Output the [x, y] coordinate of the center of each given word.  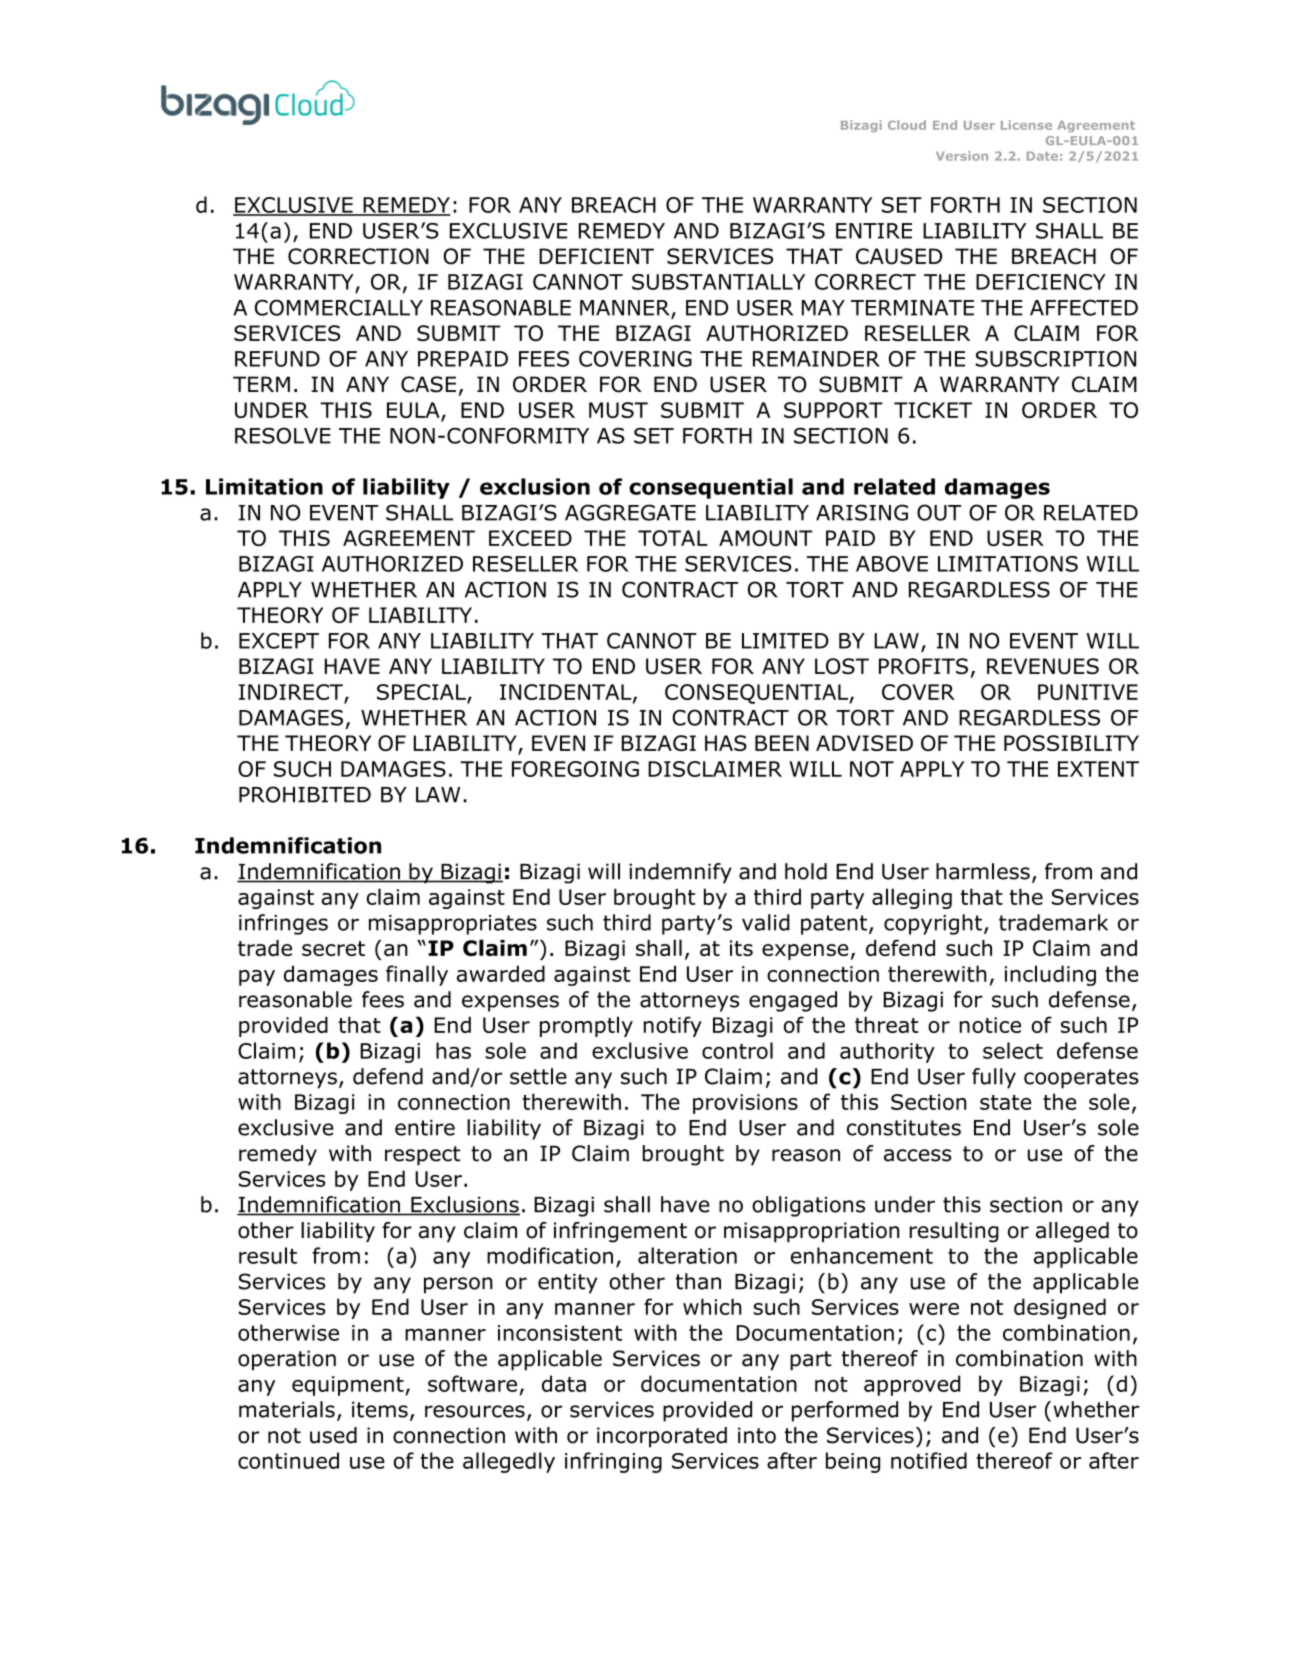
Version [962, 156]
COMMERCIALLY [339, 307]
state [1005, 1102]
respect [423, 1156]
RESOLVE [283, 435]
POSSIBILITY [1071, 743]
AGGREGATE [630, 512]
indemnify [680, 873]
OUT [939, 512]
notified [929, 1460]
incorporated [662, 1437]
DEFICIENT [596, 256]
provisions [745, 1104]
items [380, 1409]
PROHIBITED [305, 794]
